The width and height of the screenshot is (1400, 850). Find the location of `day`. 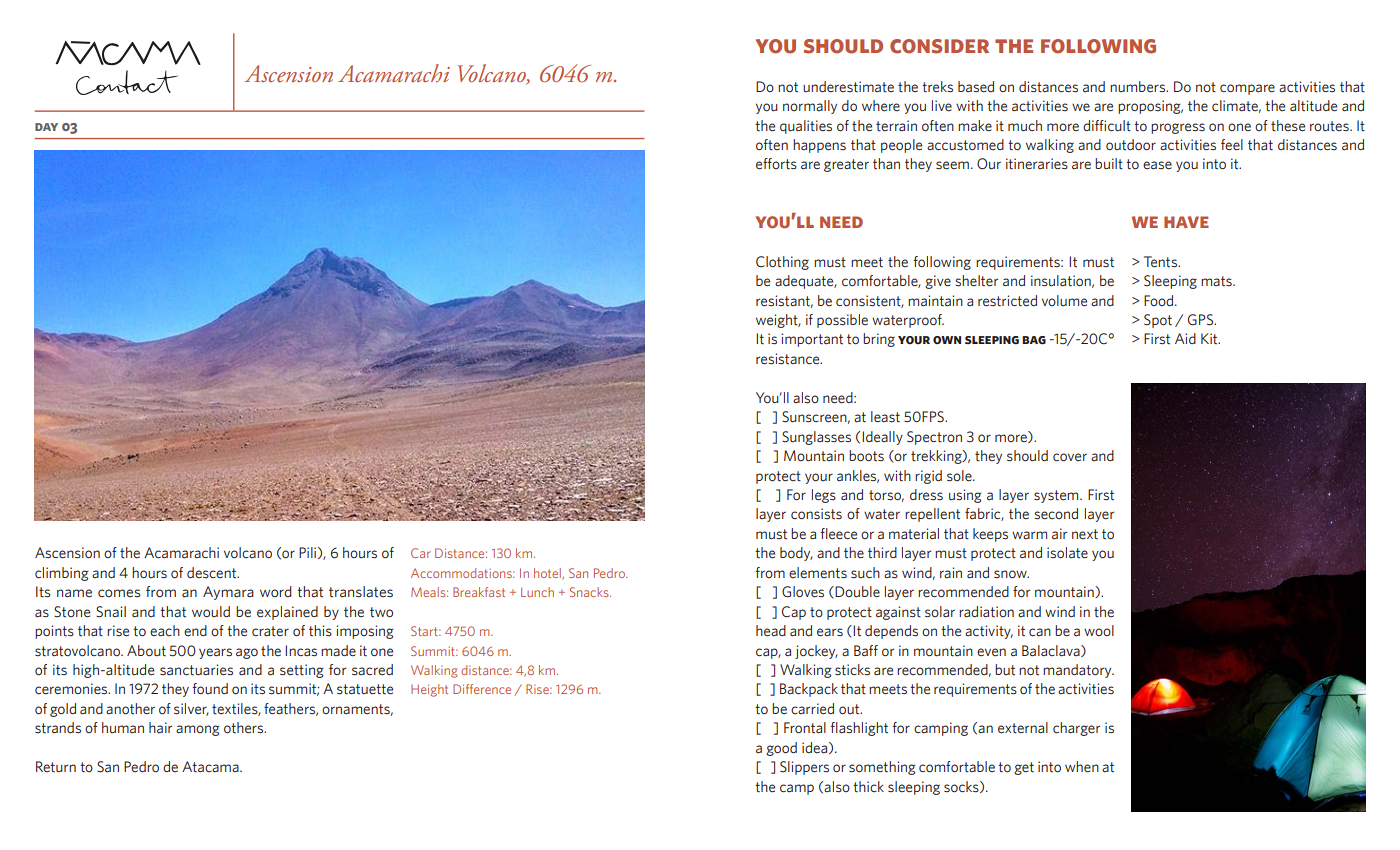

day is located at coordinates (46, 127).
